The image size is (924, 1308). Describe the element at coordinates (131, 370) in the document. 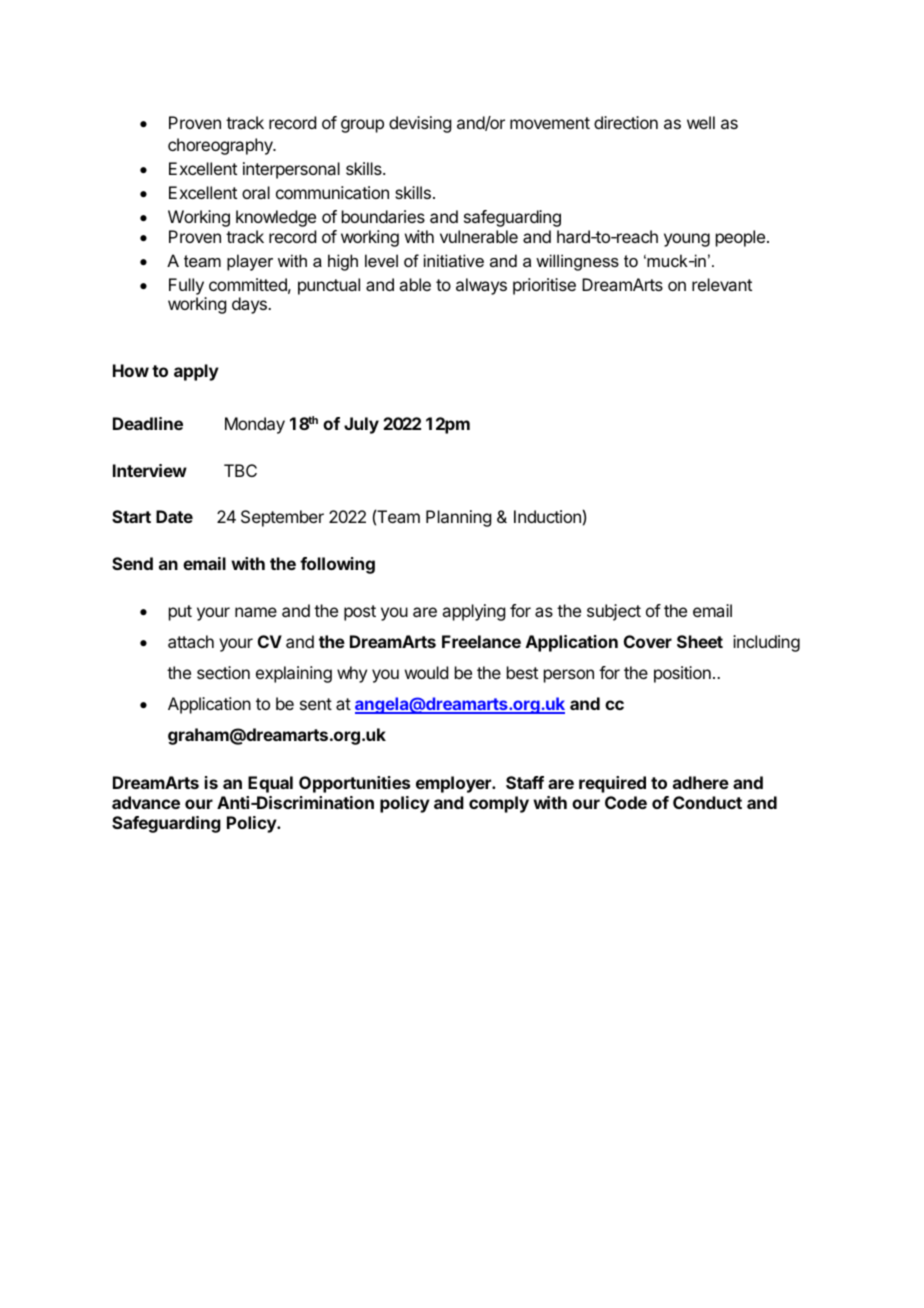

I see `How` at that location.
